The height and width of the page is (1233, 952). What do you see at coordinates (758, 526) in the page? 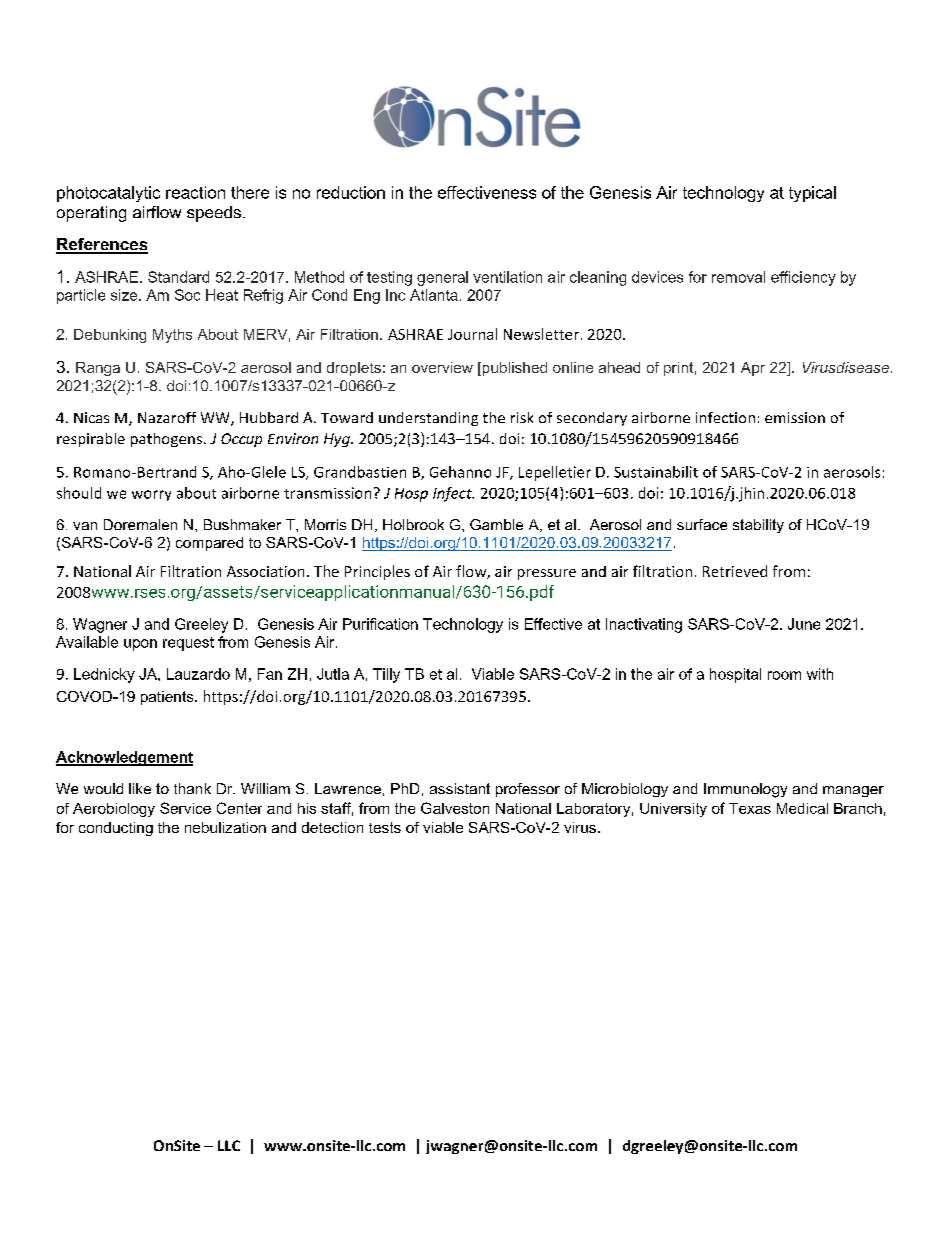
I see `stability` at bounding box center [758, 526].
